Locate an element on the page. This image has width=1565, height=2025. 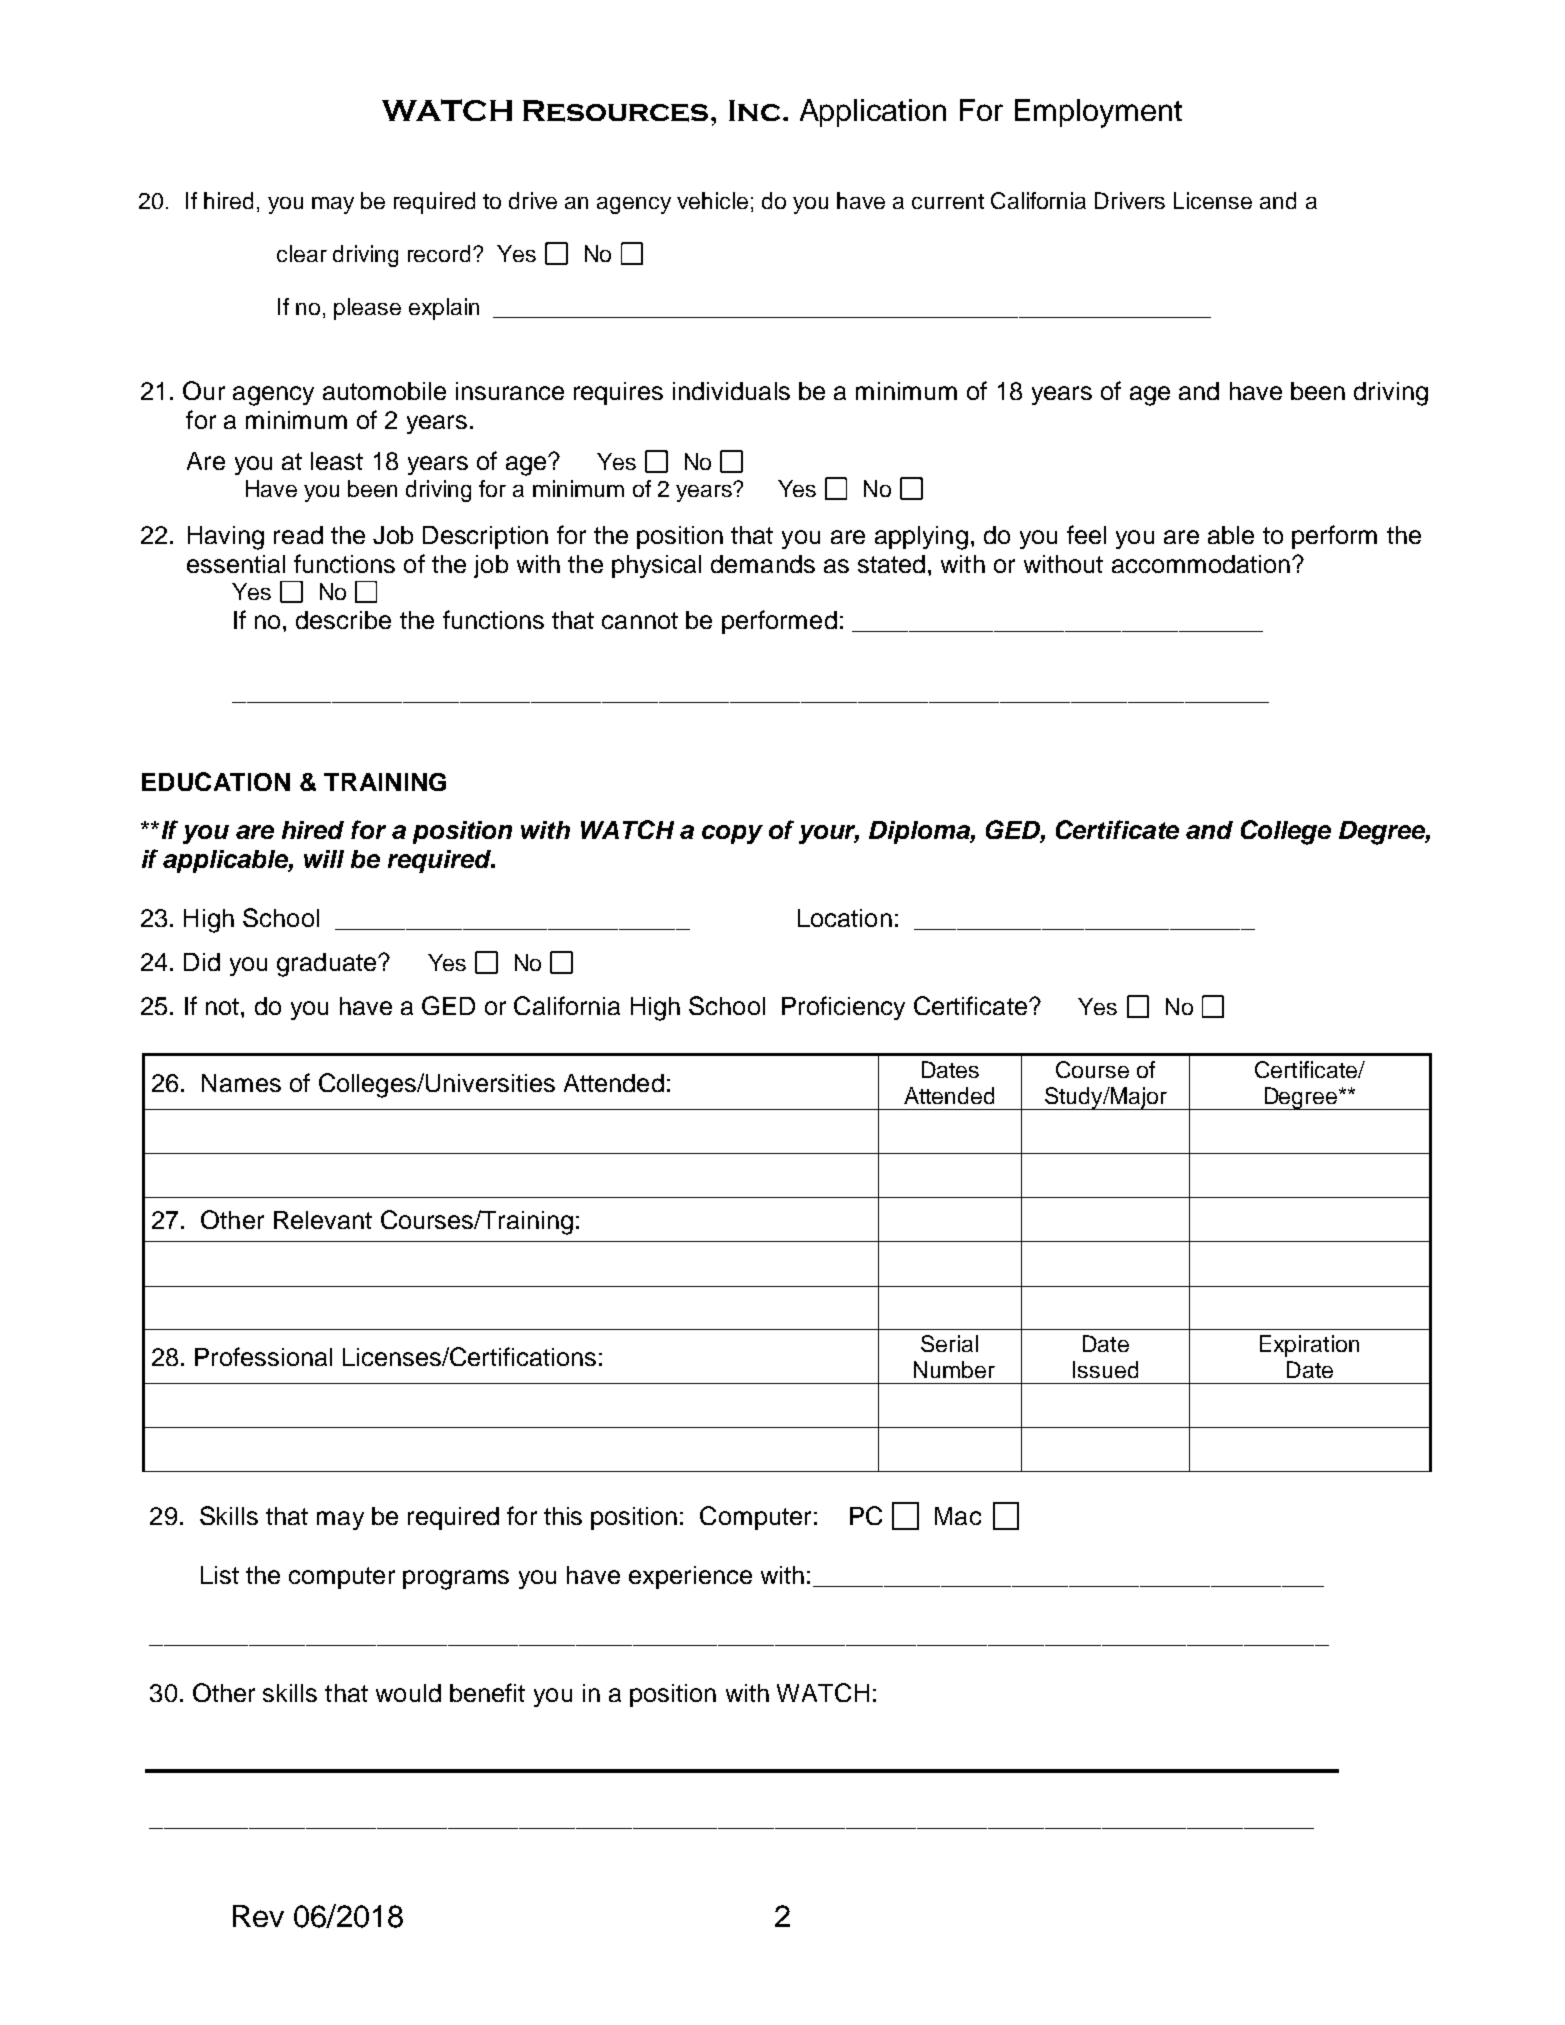
vehicle is located at coordinates (712, 200).
